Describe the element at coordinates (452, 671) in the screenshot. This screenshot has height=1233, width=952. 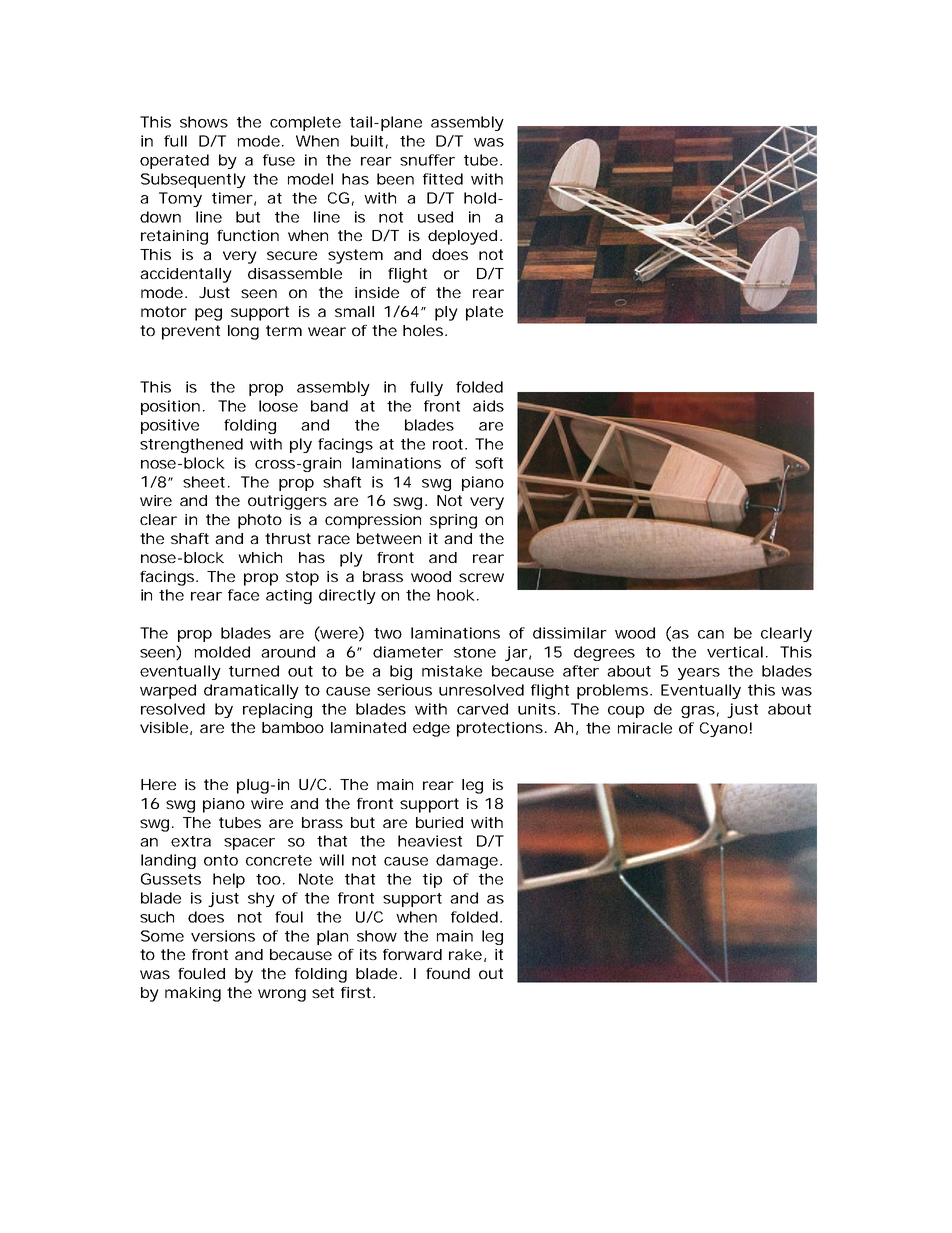
I see `mistake` at that location.
